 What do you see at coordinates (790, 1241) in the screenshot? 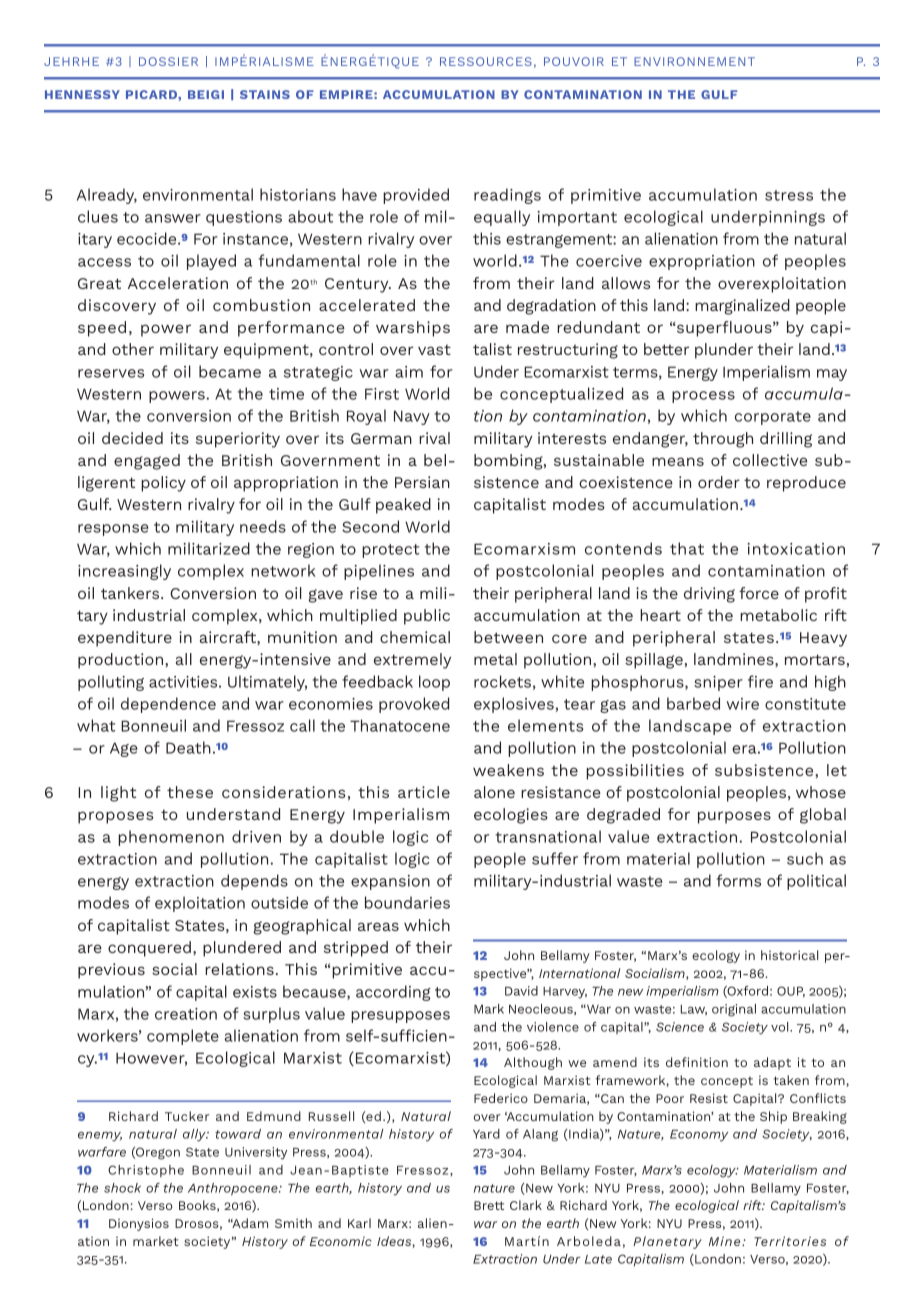
I see `Territories` at bounding box center [790, 1241].
